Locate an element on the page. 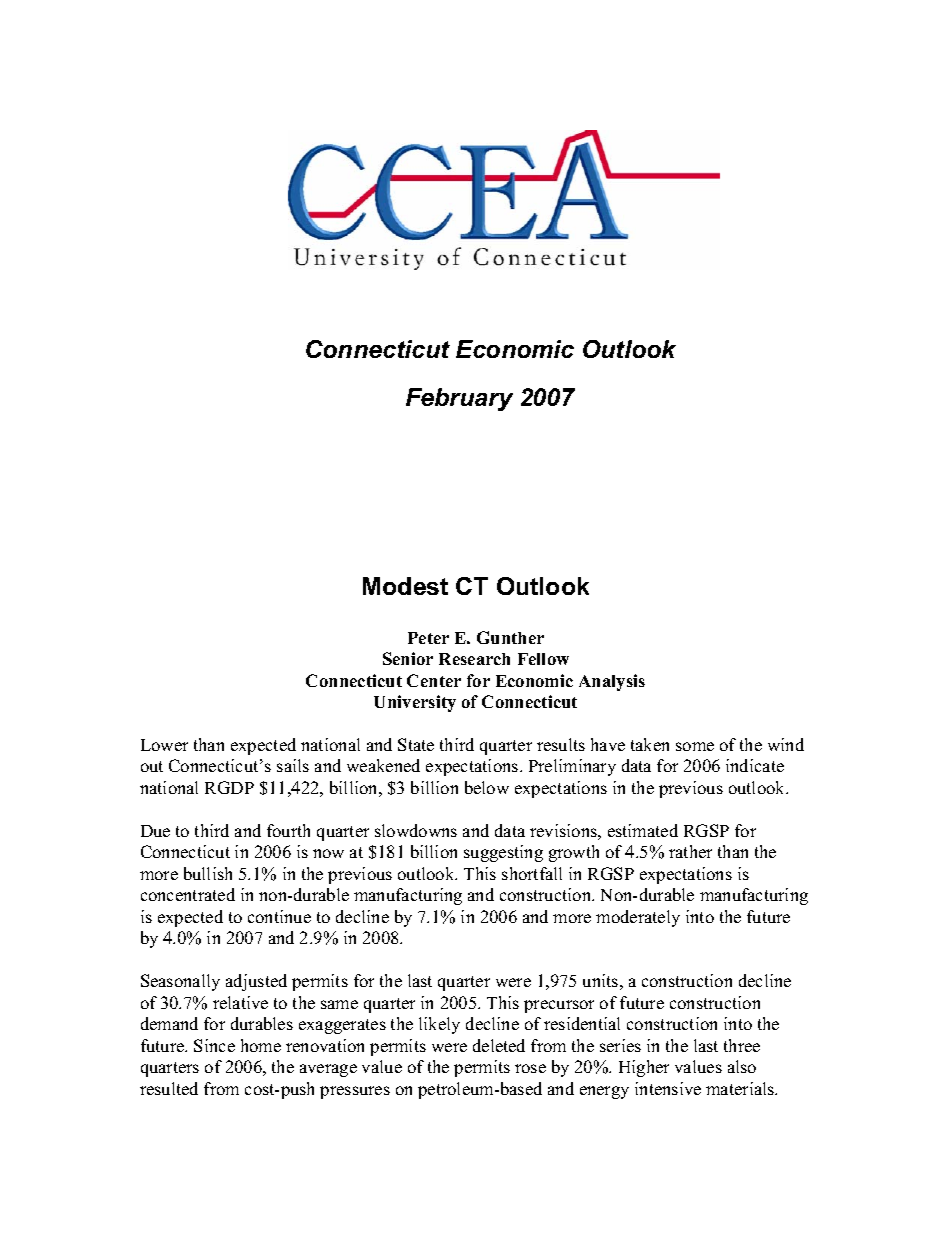 This page has height=1233, width=952. rather is located at coordinates (690, 851).
